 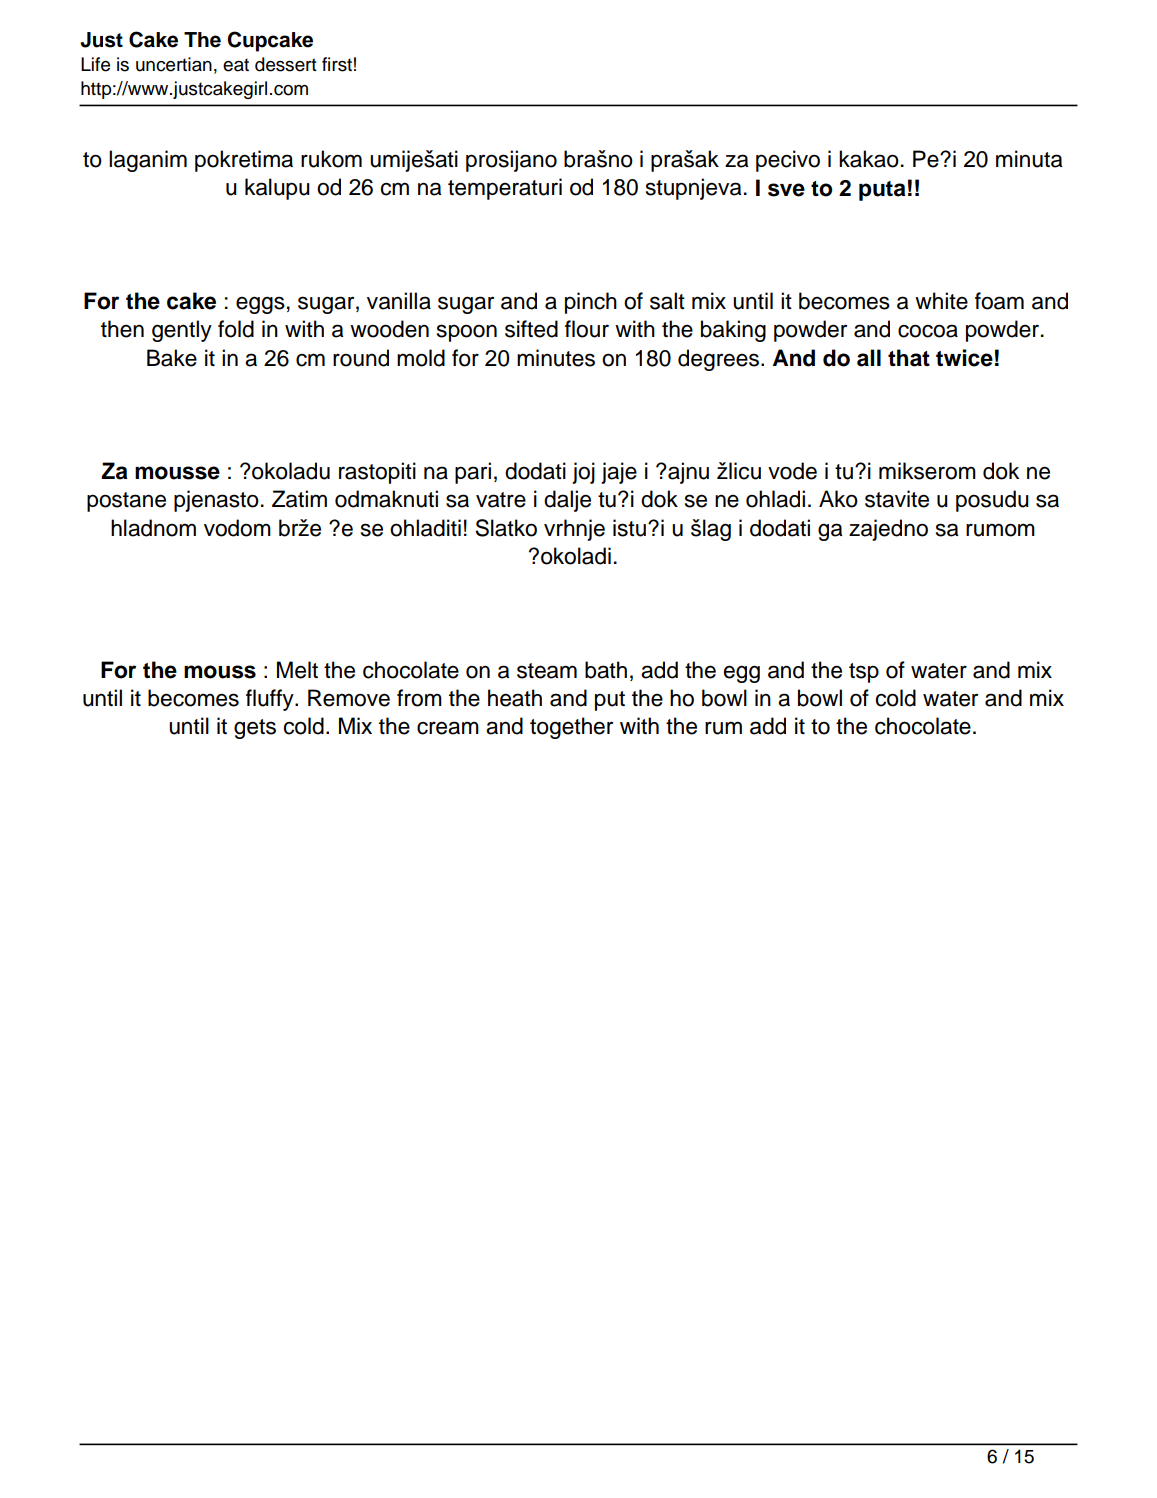 What do you see at coordinates (271, 700) in the page?
I see `fluffy` at bounding box center [271, 700].
